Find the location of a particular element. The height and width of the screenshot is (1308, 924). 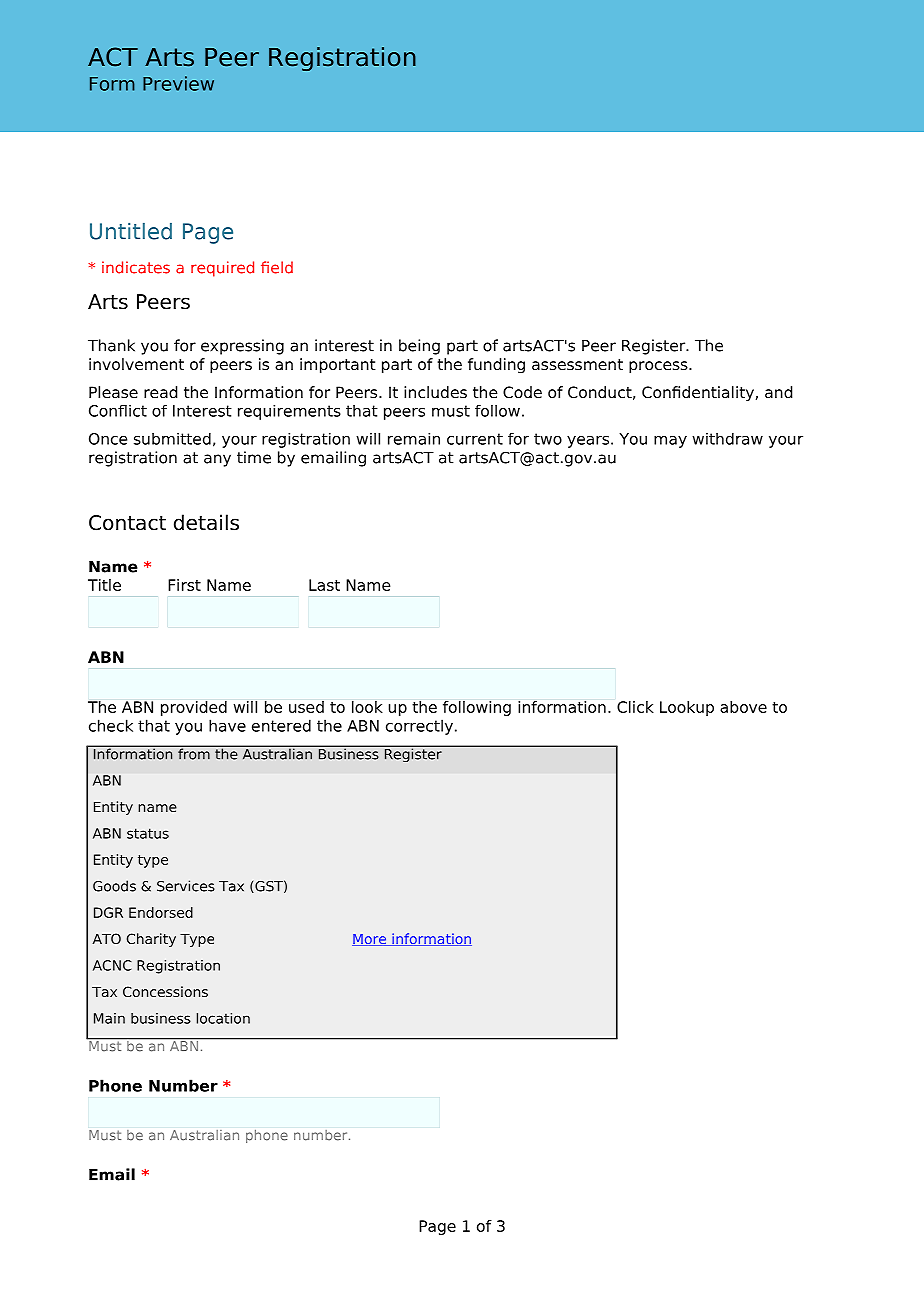

Preview is located at coordinates (178, 83).
